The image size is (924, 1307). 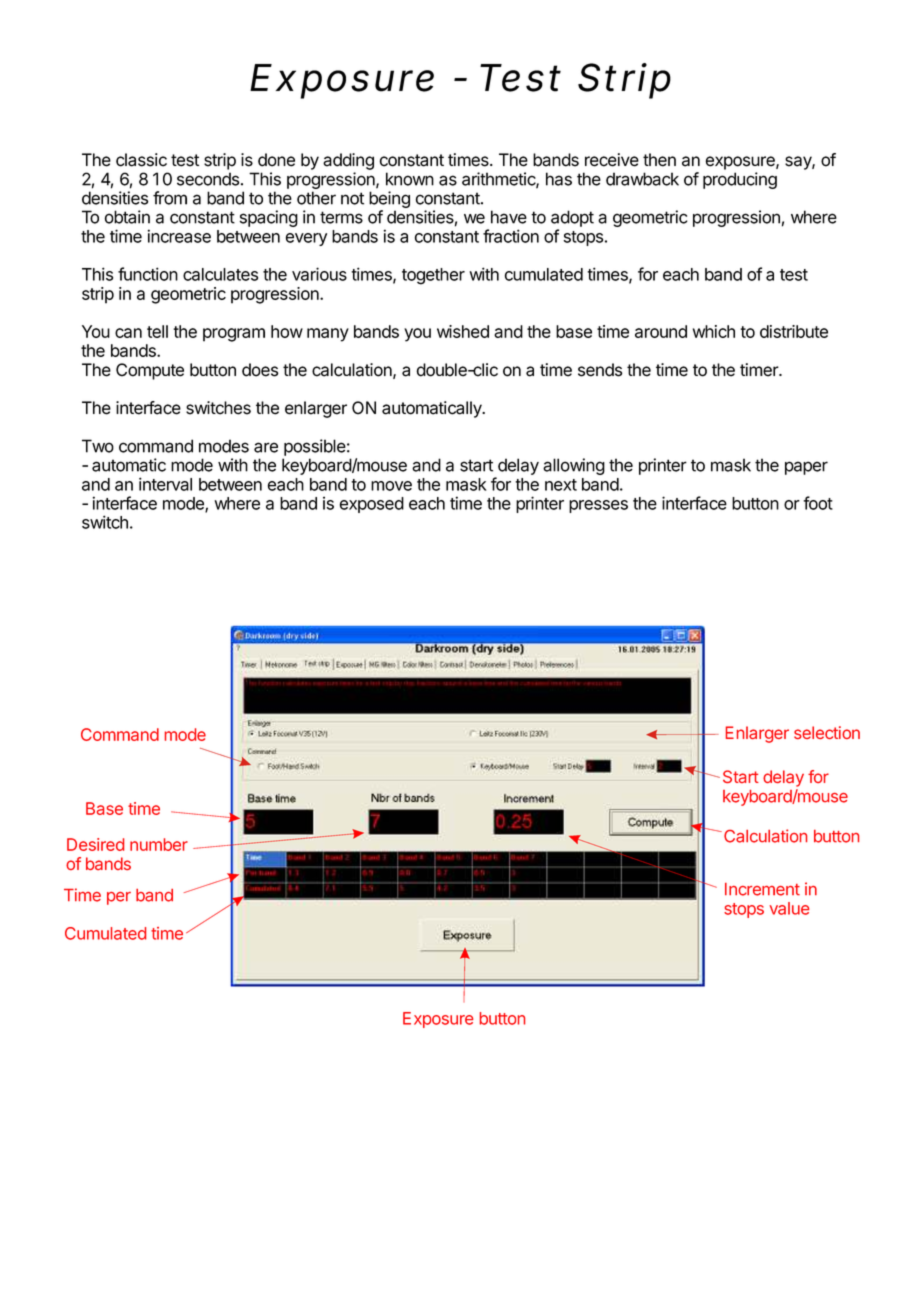 I want to click on interval, so click(x=165, y=484).
